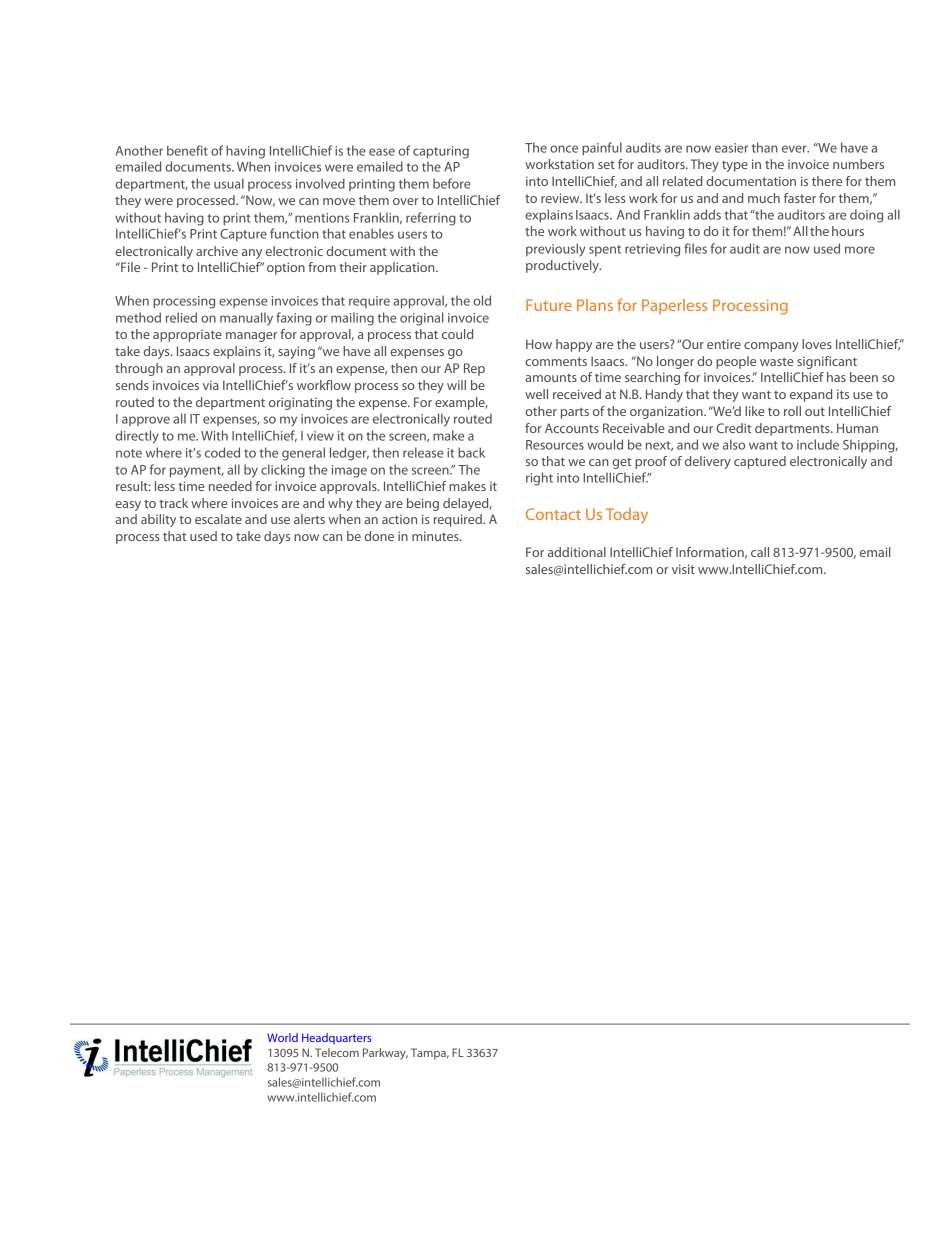 Image resolution: width=952 pixels, height=1233 pixels. What do you see at coordinates (452, 183) in the document?
I see `before` at bounding box center [452, 183].
